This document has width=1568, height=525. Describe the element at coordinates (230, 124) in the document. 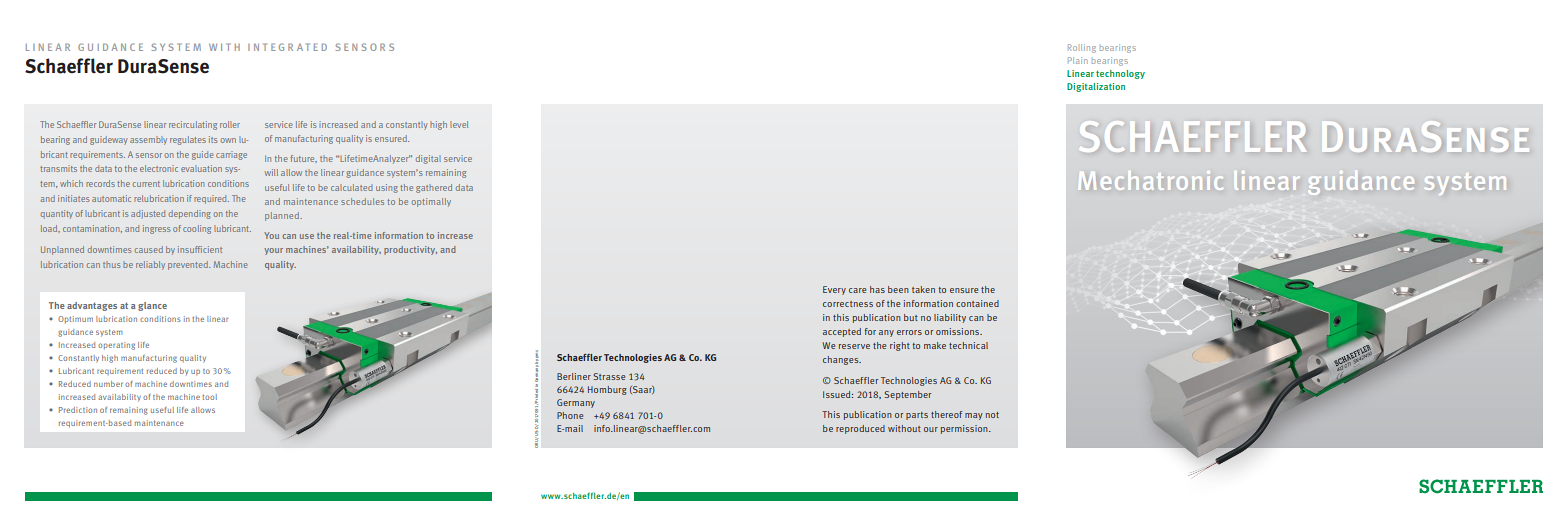

I see `roller` at that location.
